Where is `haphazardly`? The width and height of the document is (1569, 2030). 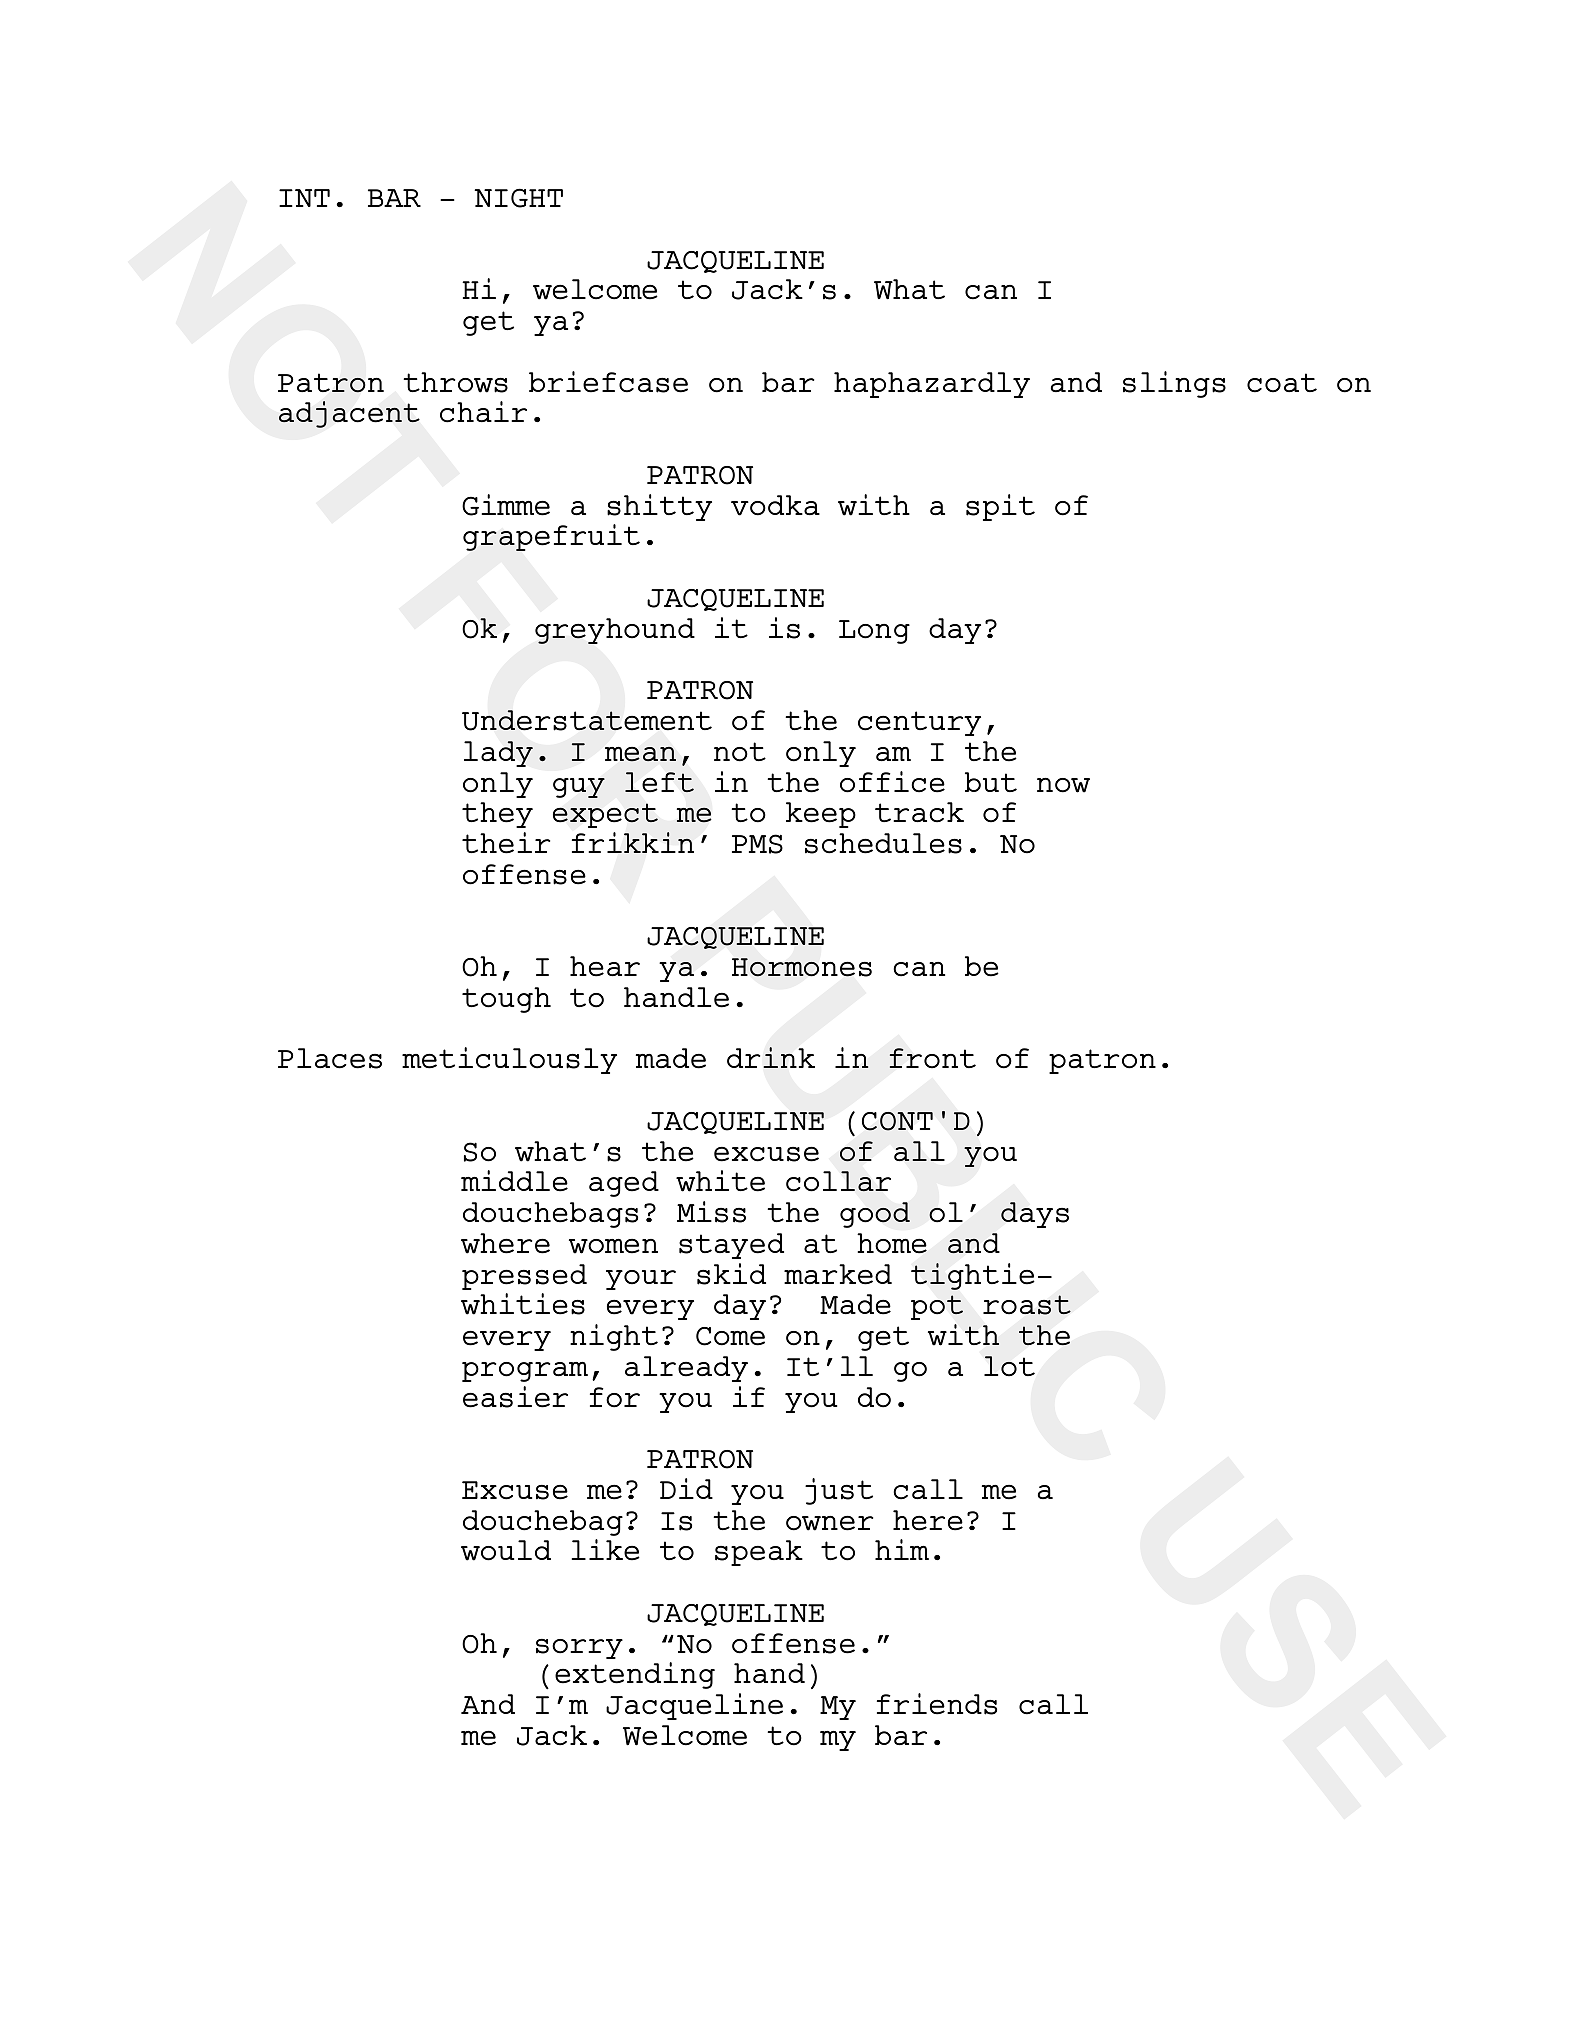 haphazardly is located at coordinates (932, 385).
